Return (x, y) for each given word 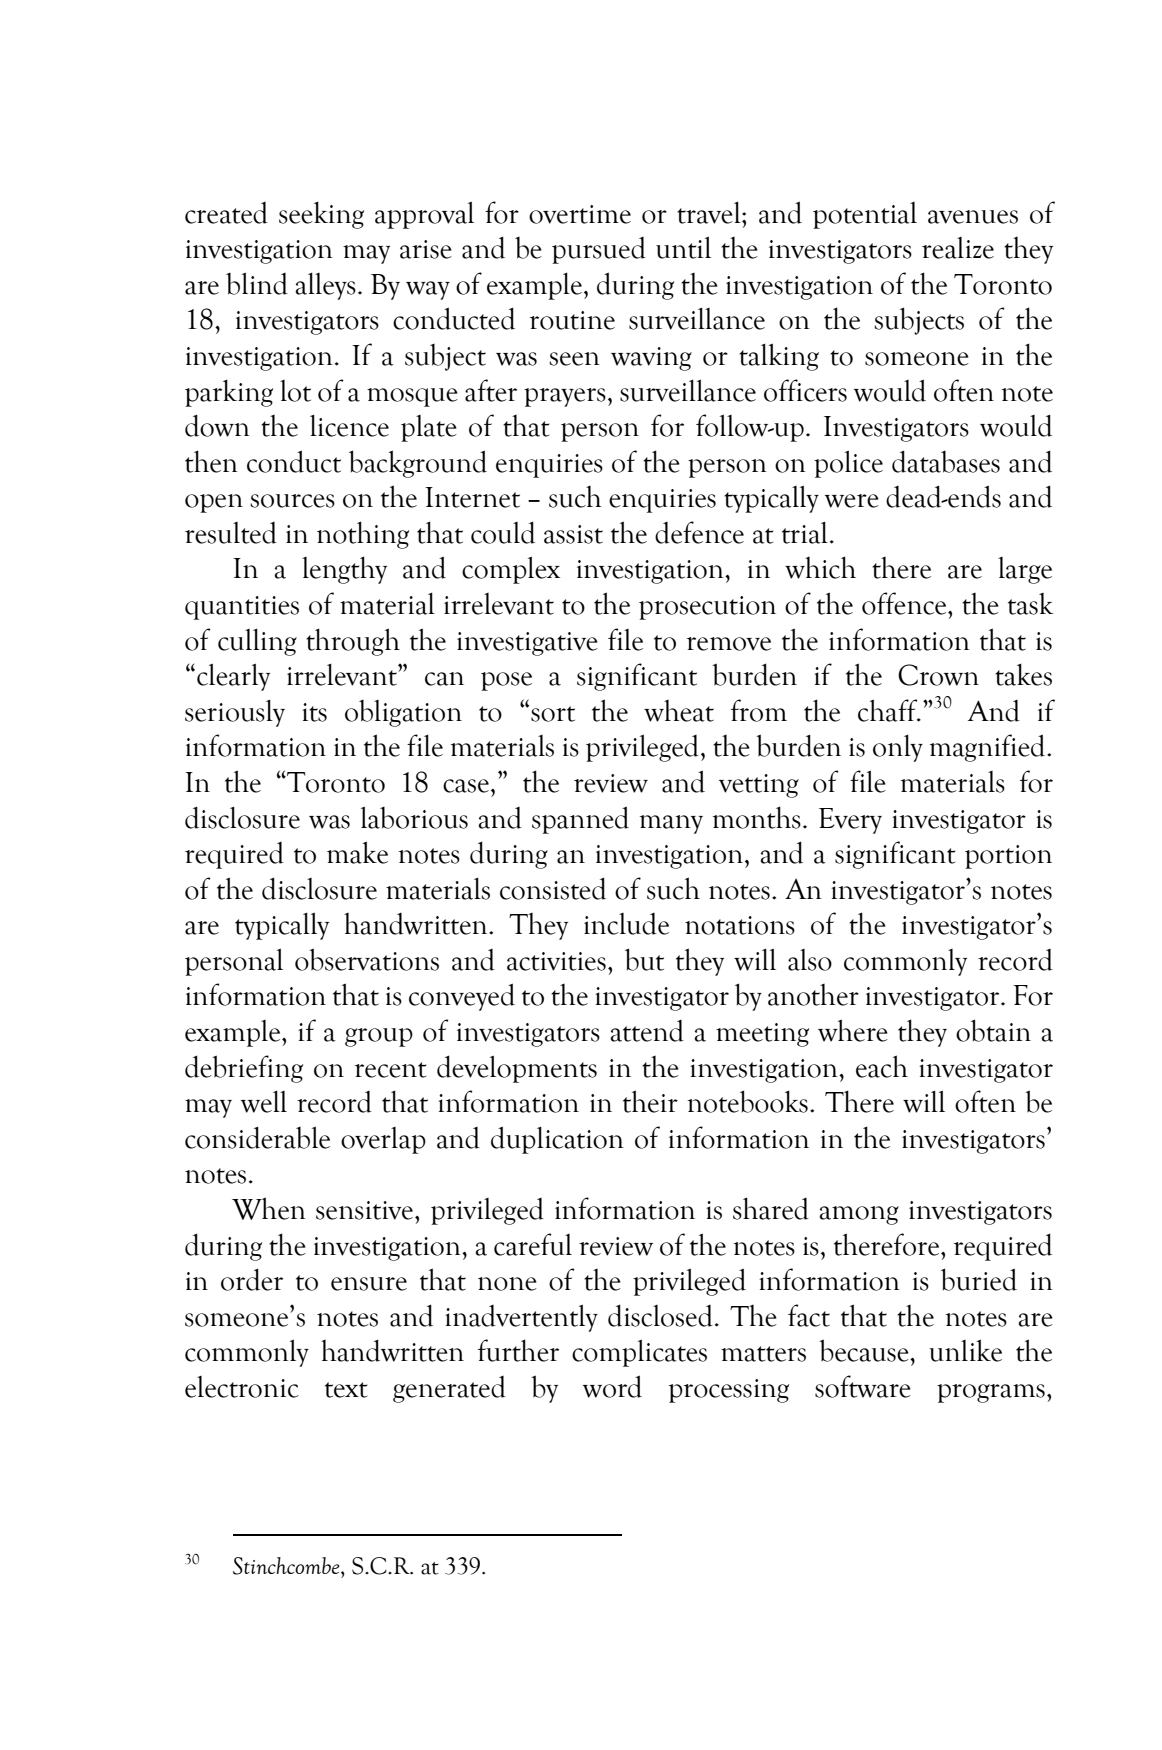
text (346, 1390)
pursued (599, 250)
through (353, 642)
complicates (639, 1353)
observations (367, 959)
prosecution (707, 608)
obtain (993, 1030)
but (644, 959)
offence (905, 603)
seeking (321, 215)
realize (958, 248)
